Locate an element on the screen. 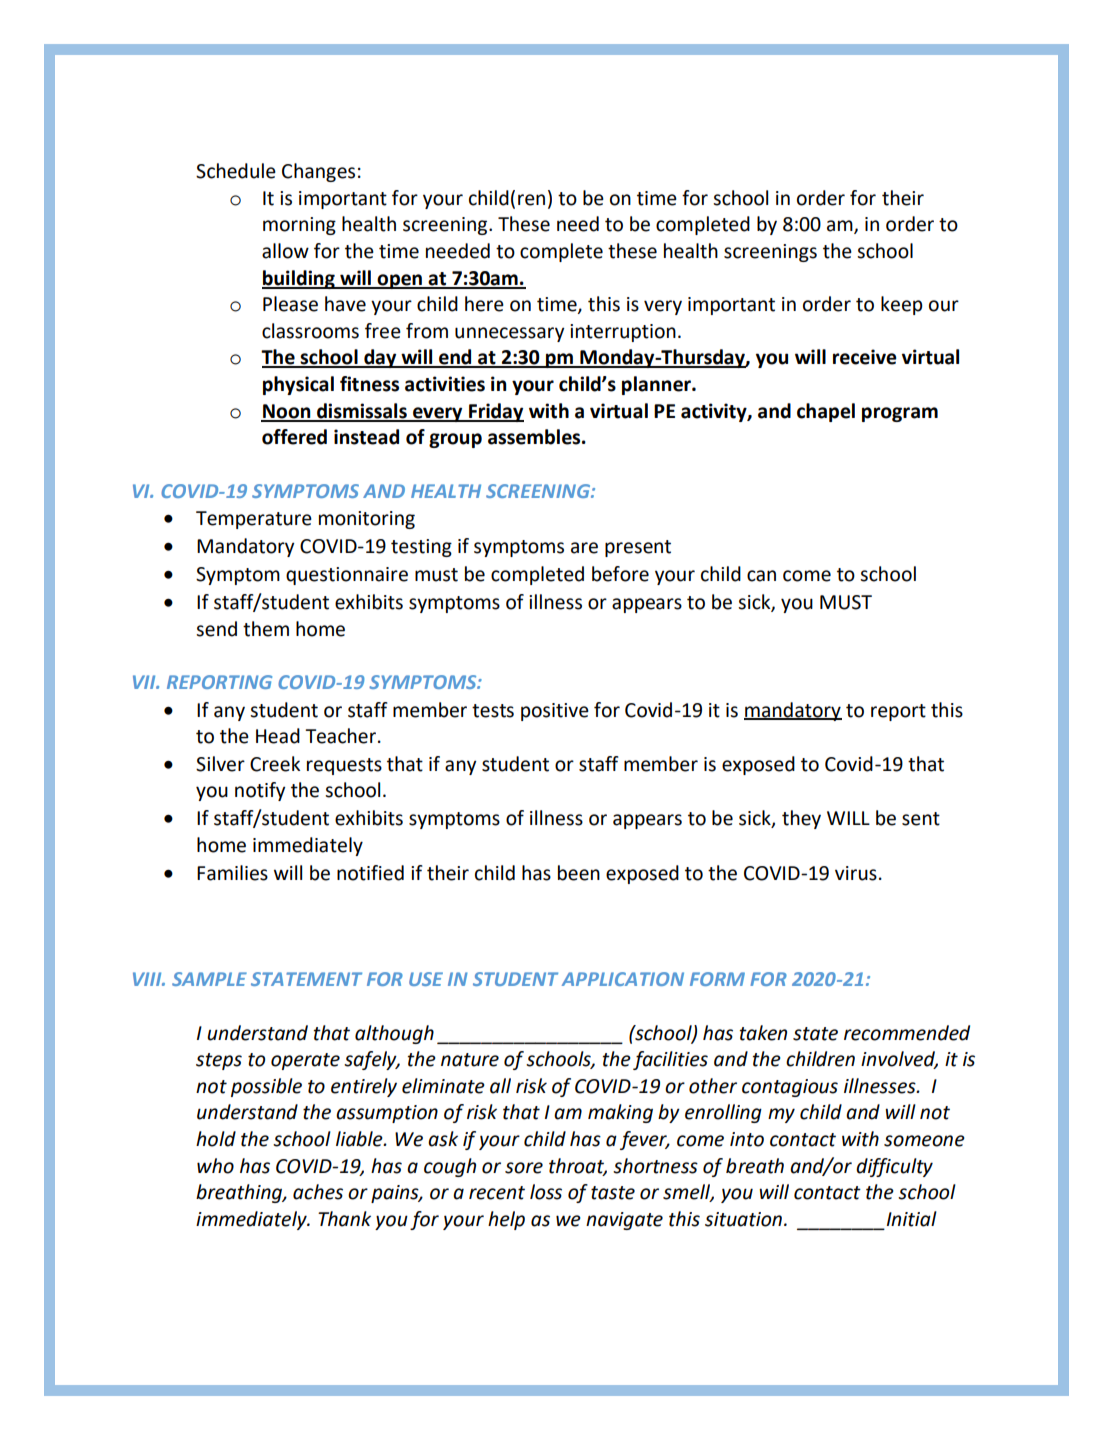 The height and width of the screenshot is (1439, 1112). they is located at coordinates (801, 819).
